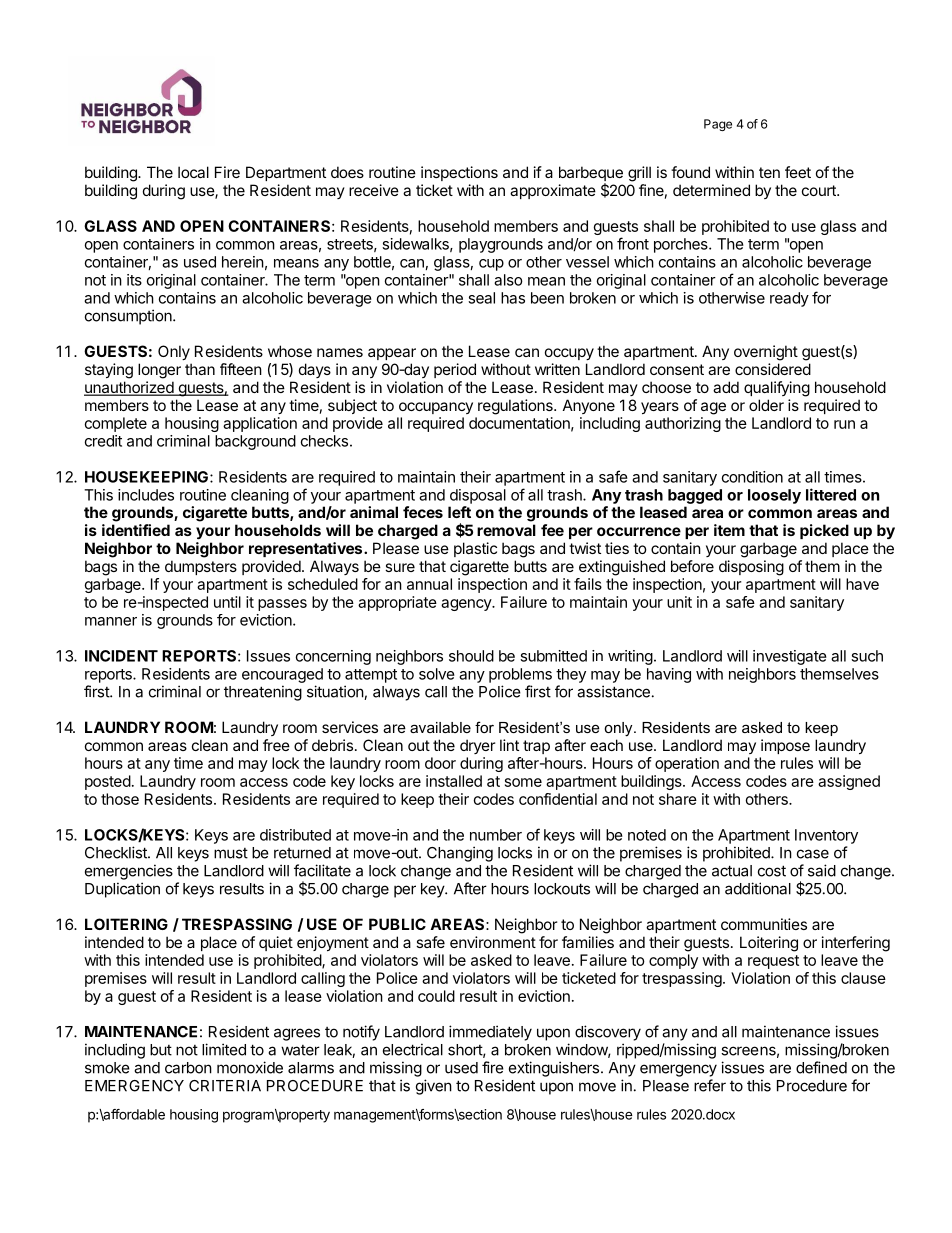  What do you see at coordinates (255, 442) in the document?
I see `background` at bounding box center [255, 442].
